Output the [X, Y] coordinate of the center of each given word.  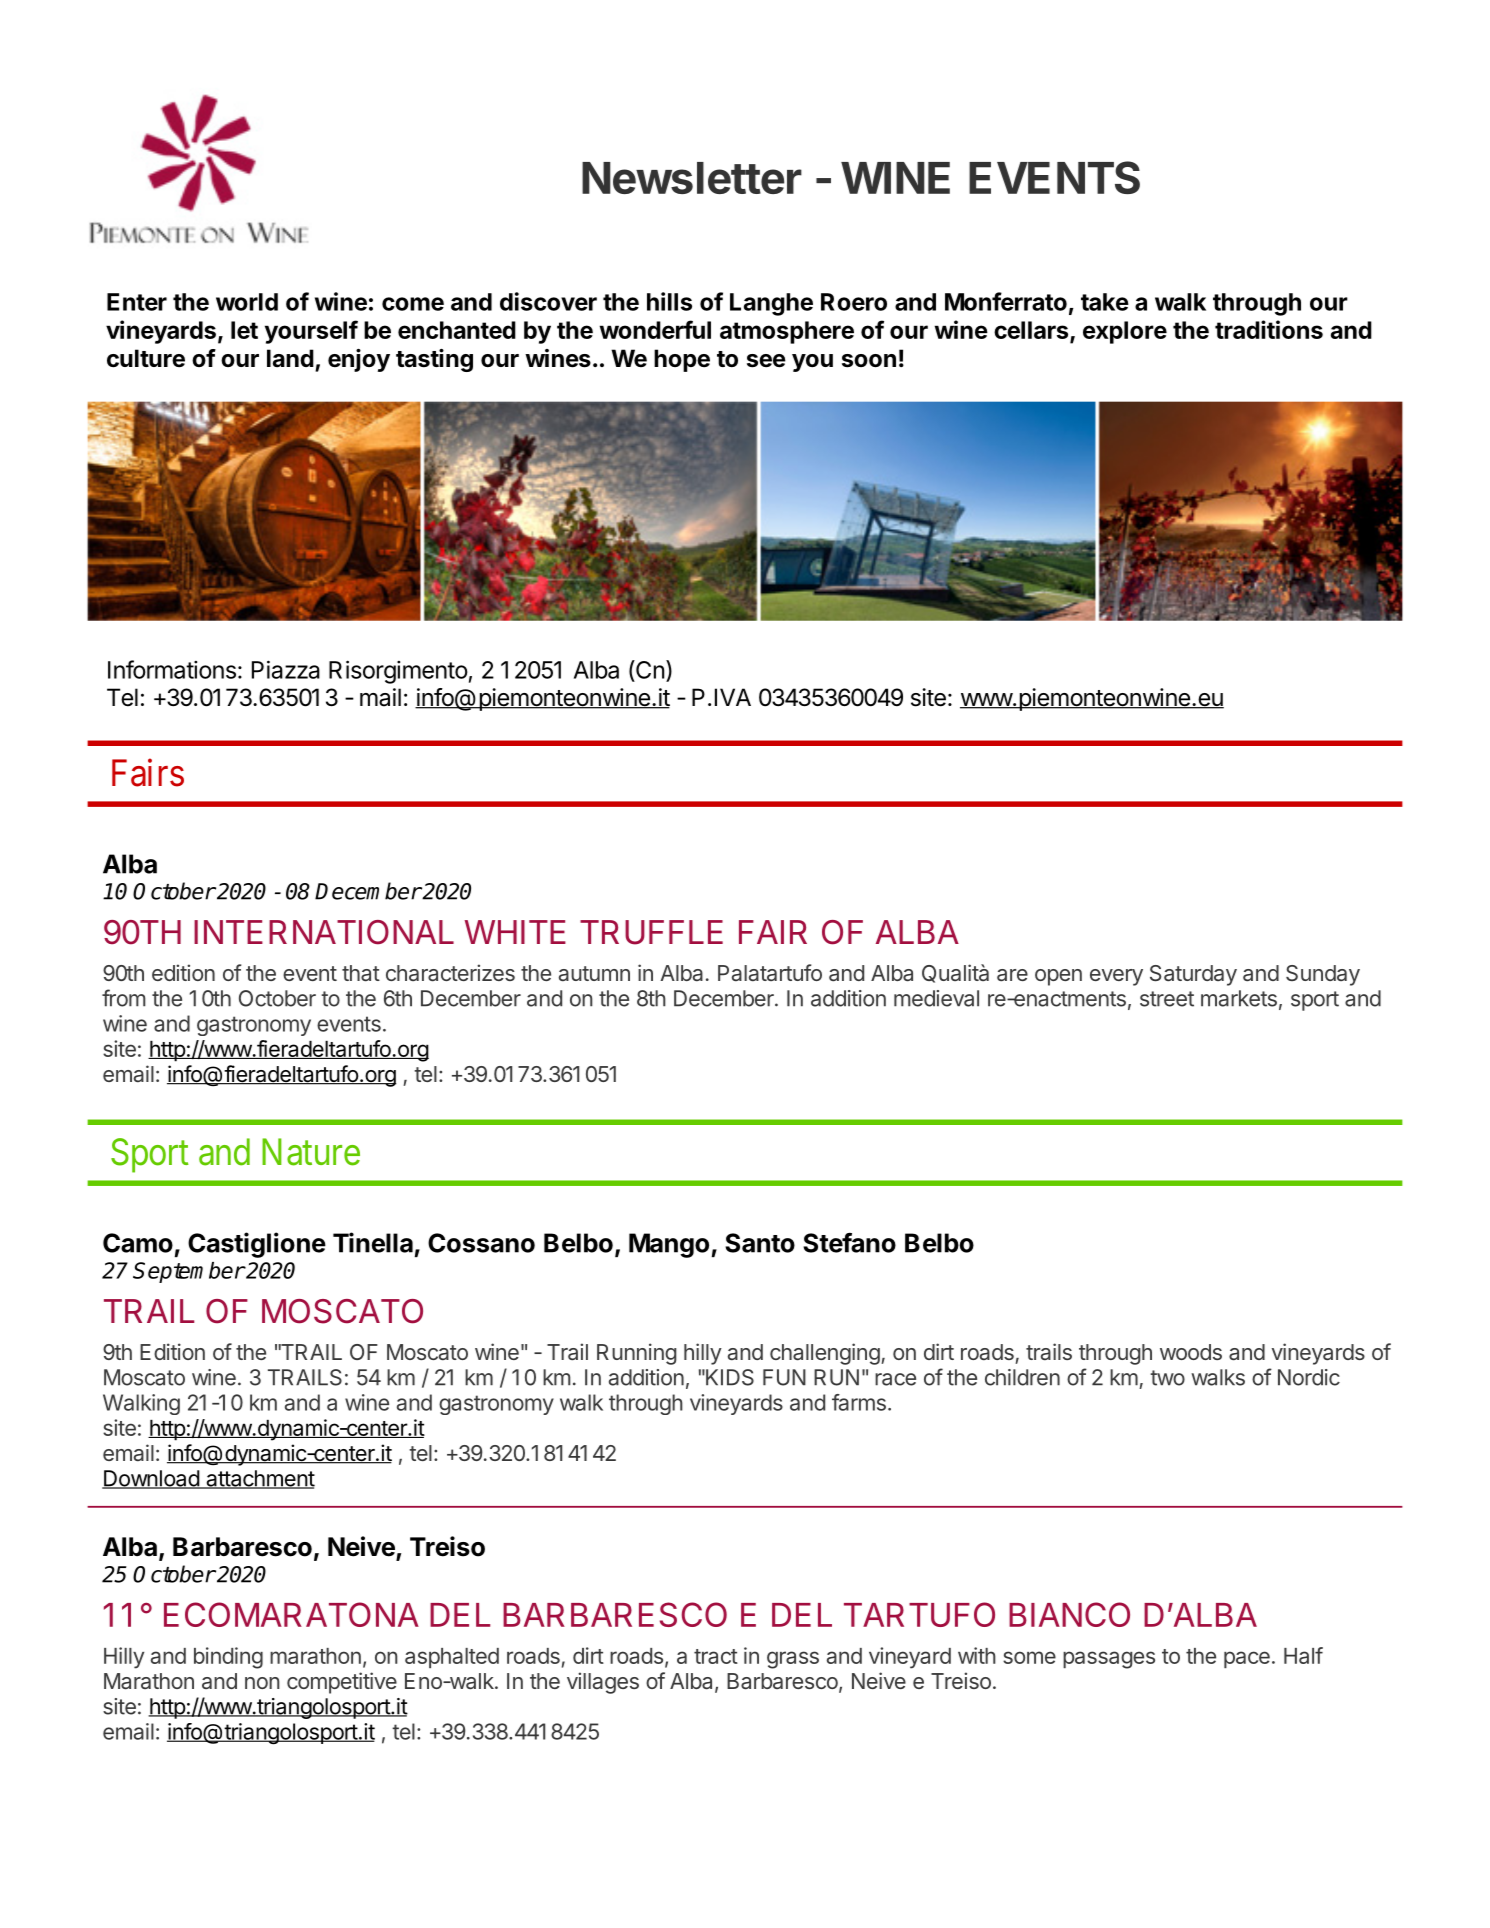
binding [228, 1658]
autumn [594, 973]
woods [1191, 1352]
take [1105, 302]
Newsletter [692, 178]
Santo [760, 1243]
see [766, 361]
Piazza [286, 669]
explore [1125, 332]
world [247, 302]
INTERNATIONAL [324, 932]
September [189, 1272]
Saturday [1193, 975]
